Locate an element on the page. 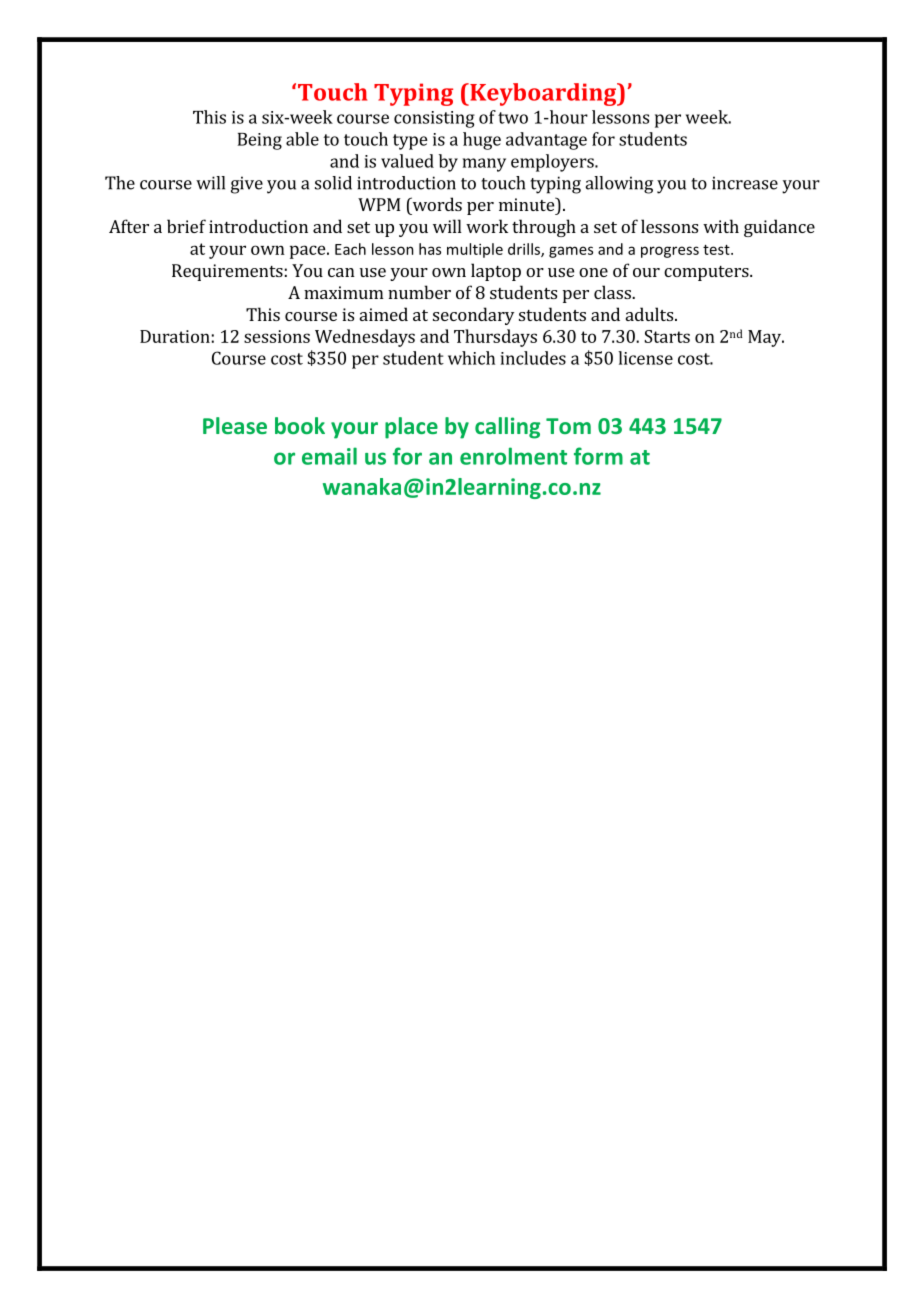 The image size is (924, 1308). place is located at coordinates (411, 428).
